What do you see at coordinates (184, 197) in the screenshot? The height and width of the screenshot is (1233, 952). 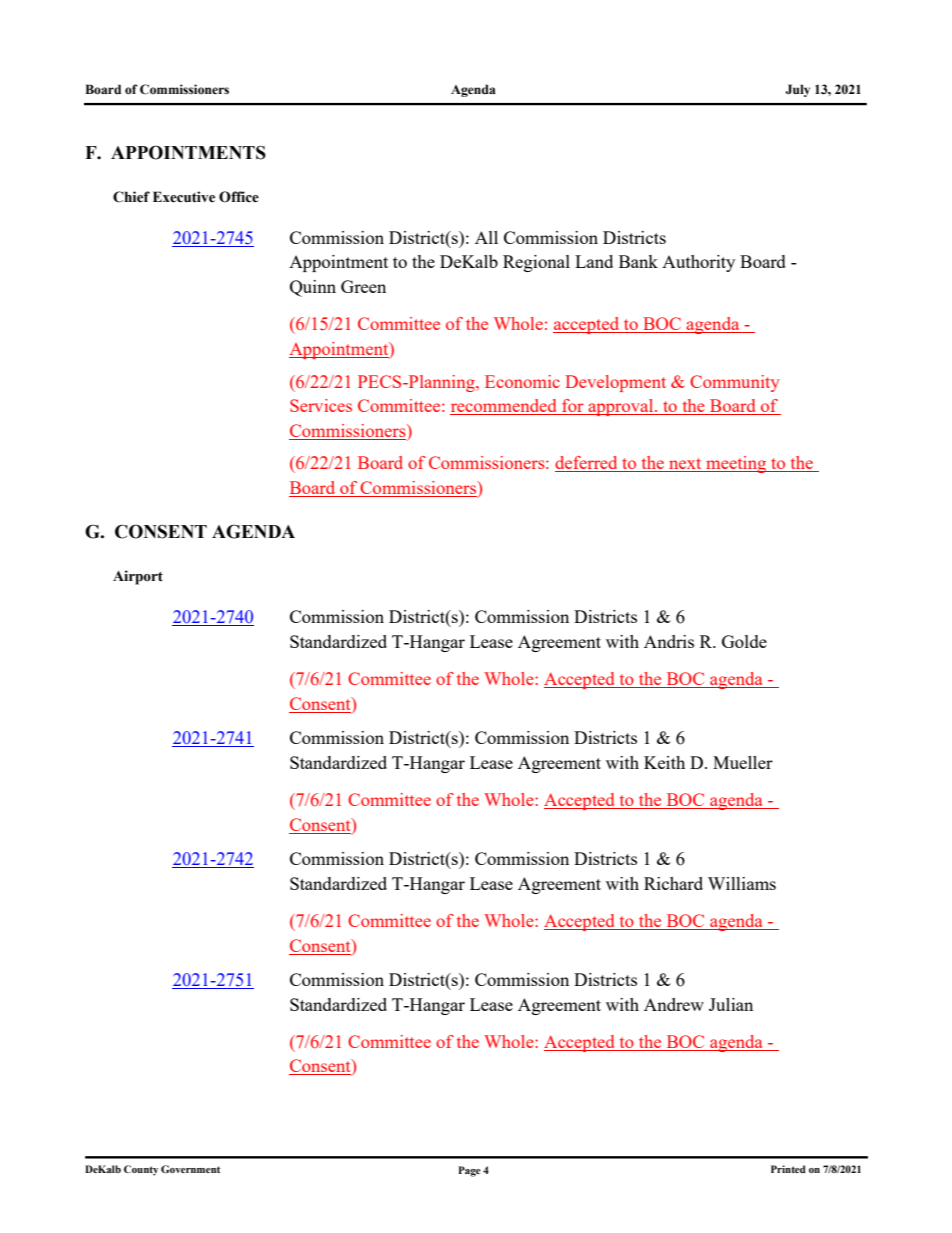 I see `Executive` at bounding box center [184, 197].
